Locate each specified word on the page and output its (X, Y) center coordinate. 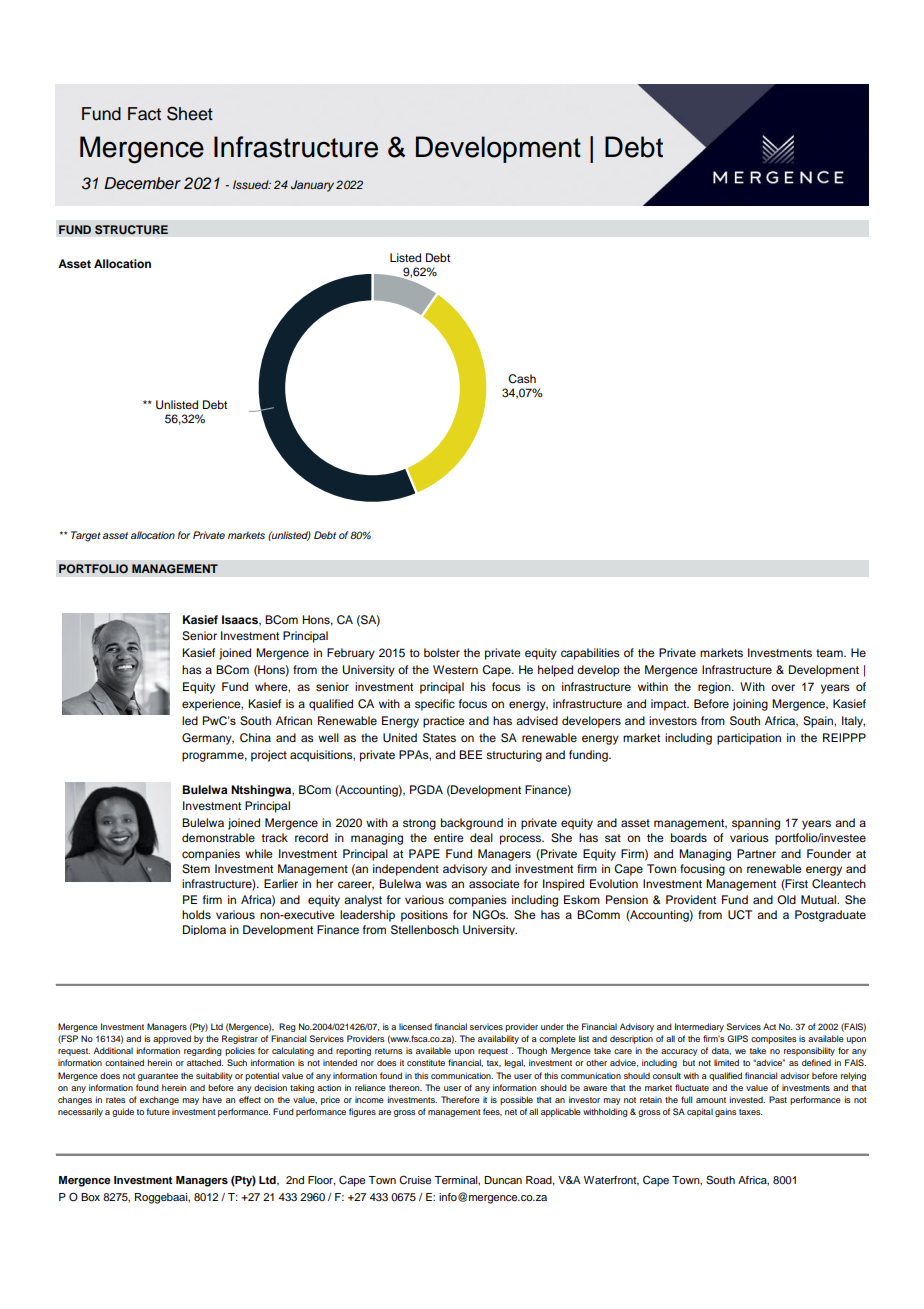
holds (196, 914)
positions (424, 916)
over (783, 687)
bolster (442, 652)
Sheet (190, 114)
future (158, 1111)
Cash (522, 379)
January (312, 186)
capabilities (590, 654)
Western (455, 669)
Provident (691, 899)
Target (86, 536)
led (190, 720)
